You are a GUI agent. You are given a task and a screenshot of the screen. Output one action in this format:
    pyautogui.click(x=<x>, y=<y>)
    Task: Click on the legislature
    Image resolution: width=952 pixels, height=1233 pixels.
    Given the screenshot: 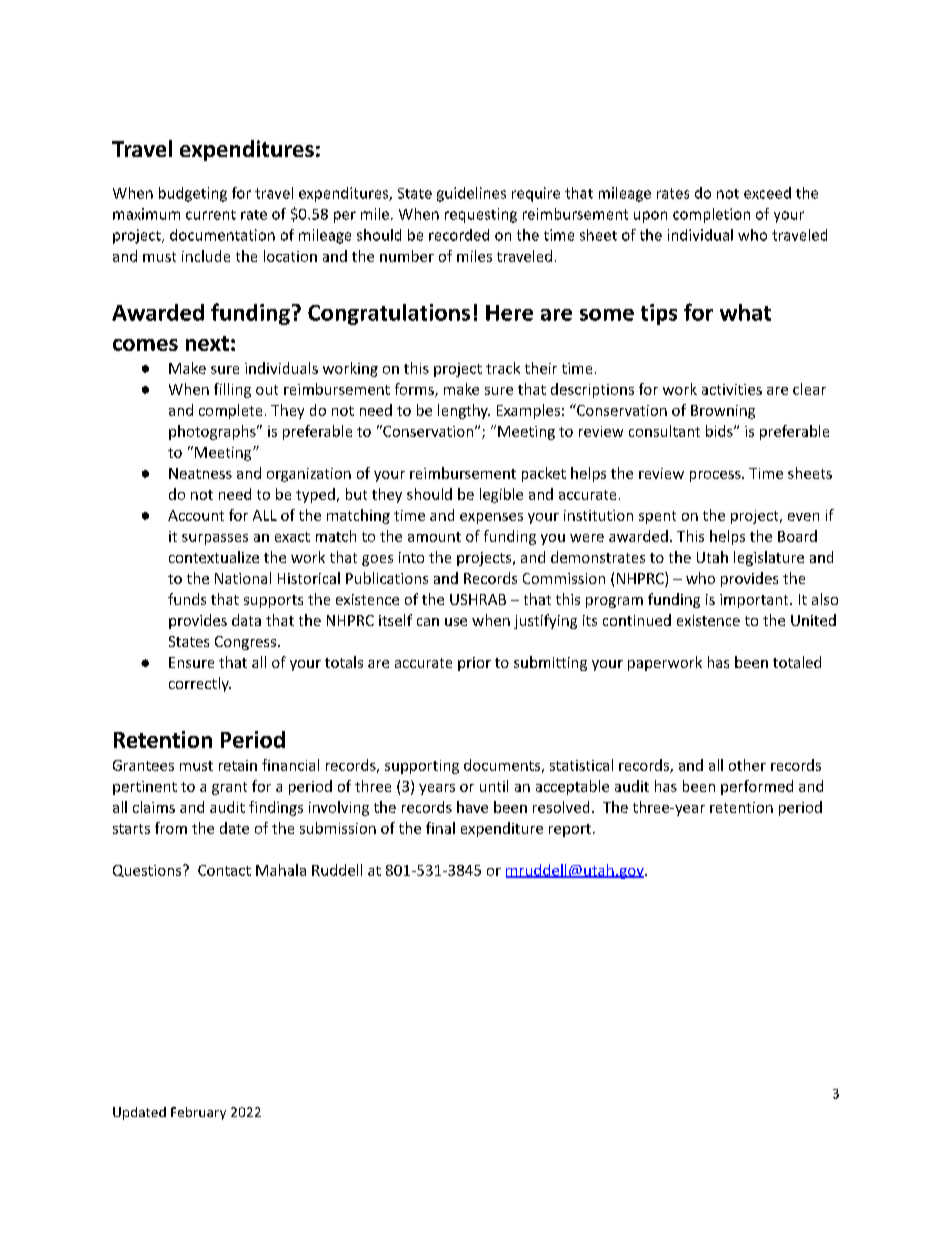 What is the action you would take?
    pyautogui.click(x=769, y=558)
